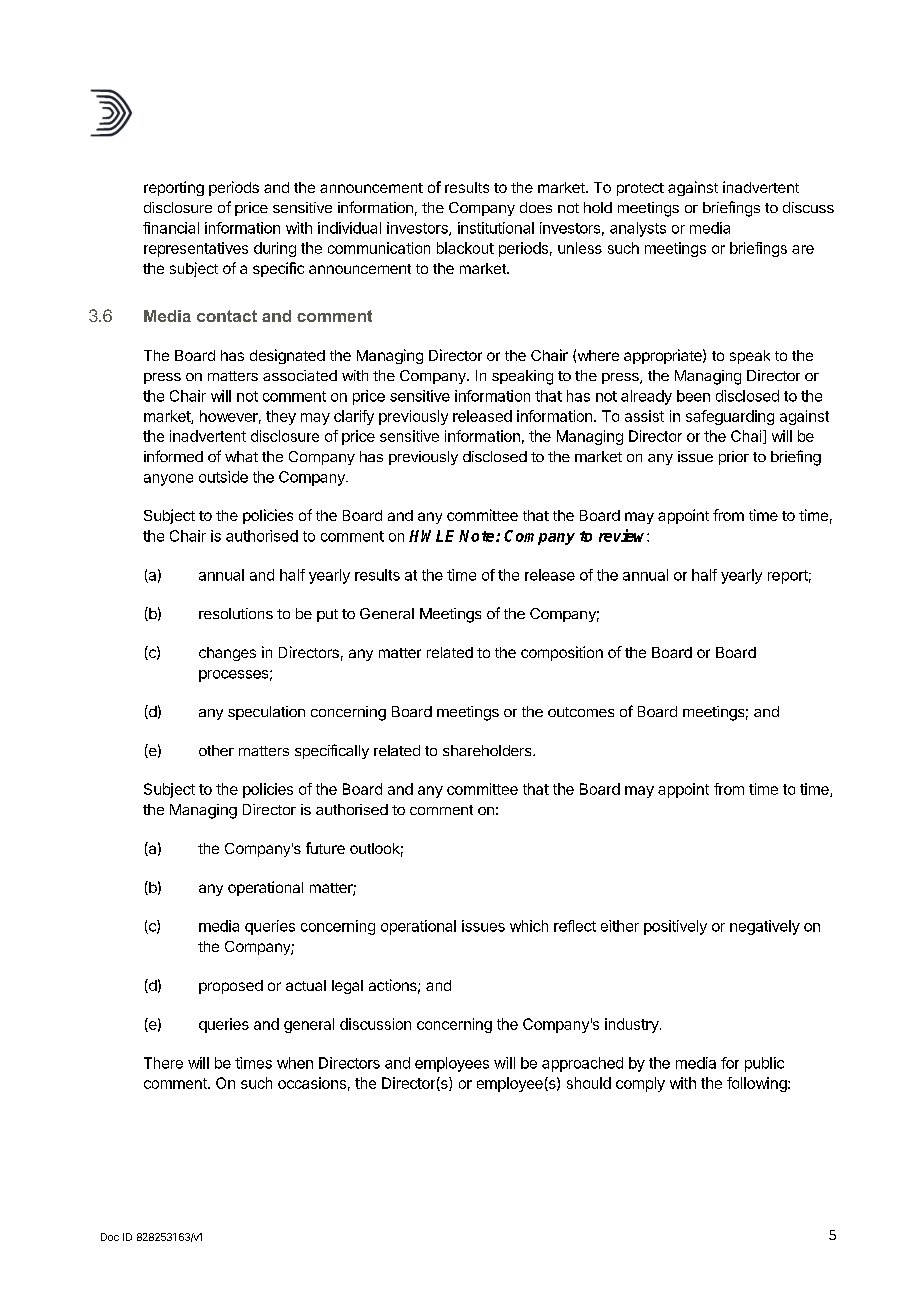  Describe the element at coordinates (465, 248) in the page. I see `blackout` at that location.
